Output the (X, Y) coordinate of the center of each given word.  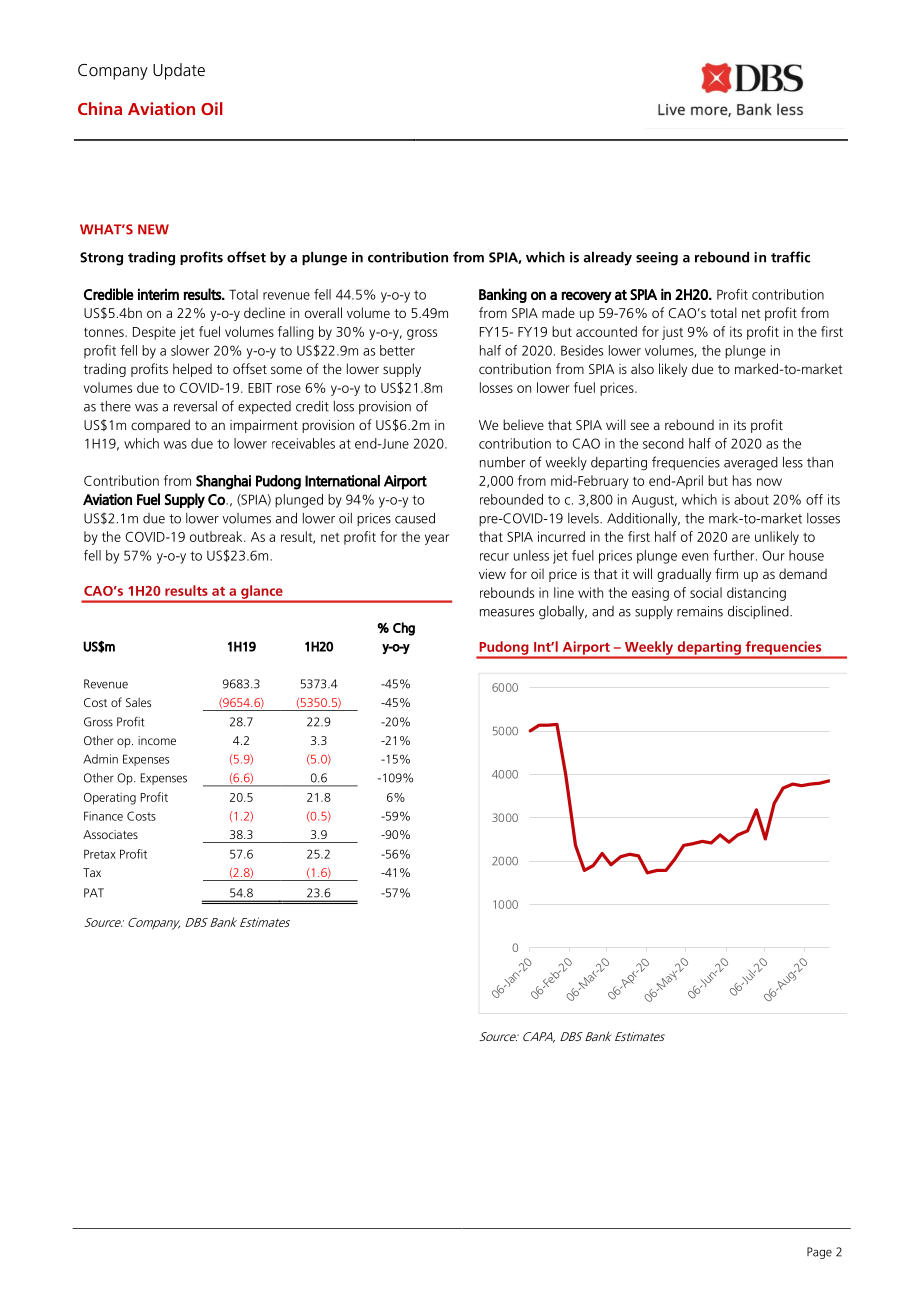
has (742, 480)
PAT (94, 892)
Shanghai (223, 482)
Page (819, 1253)
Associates (110, 834)
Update (179, 71)
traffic (790, 257)
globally (563, 613)
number (502, 462)
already (608, 258)
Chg (404, 629)
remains (700, 611)
